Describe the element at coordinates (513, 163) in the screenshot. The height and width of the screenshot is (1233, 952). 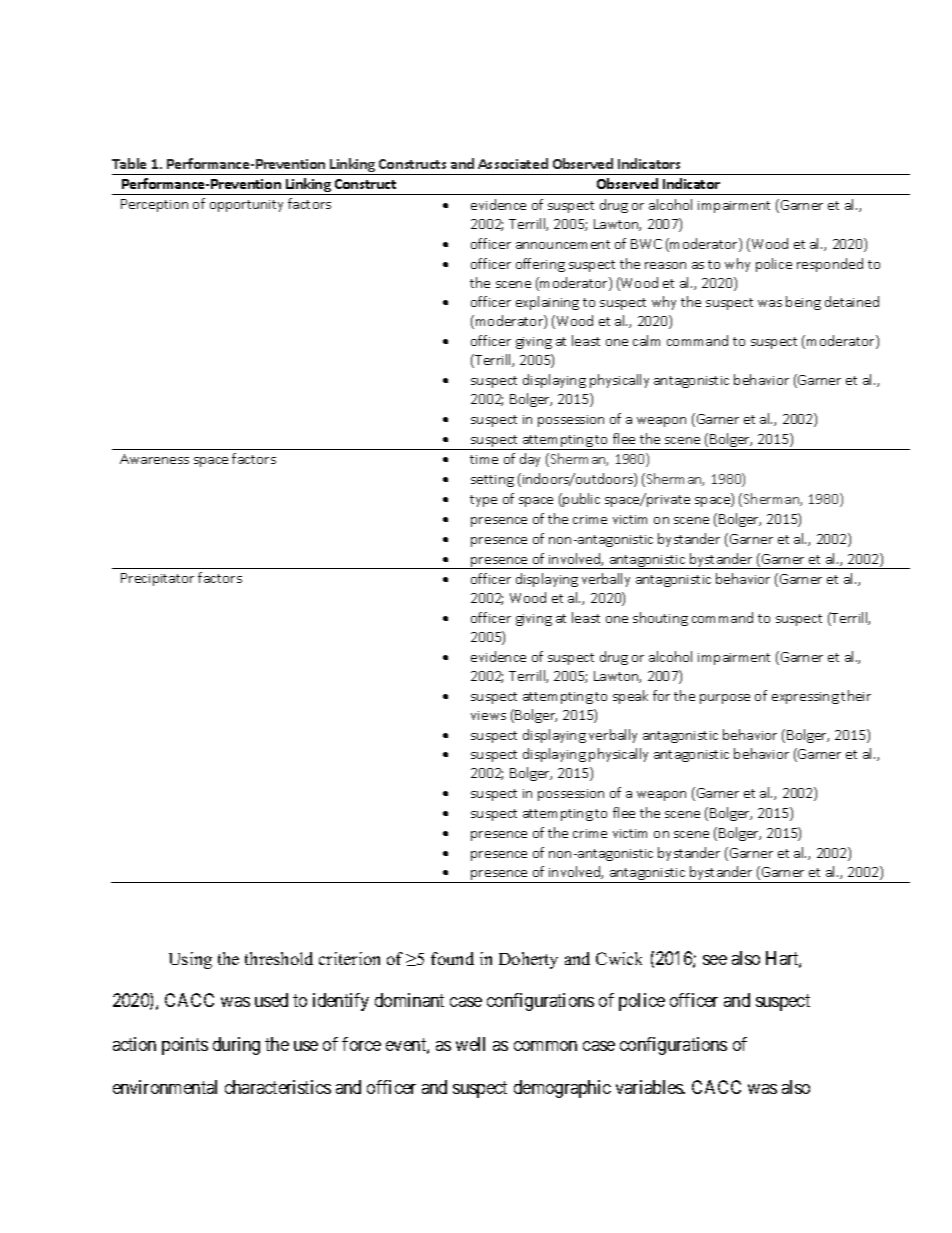
I see `Associated` at that location.
